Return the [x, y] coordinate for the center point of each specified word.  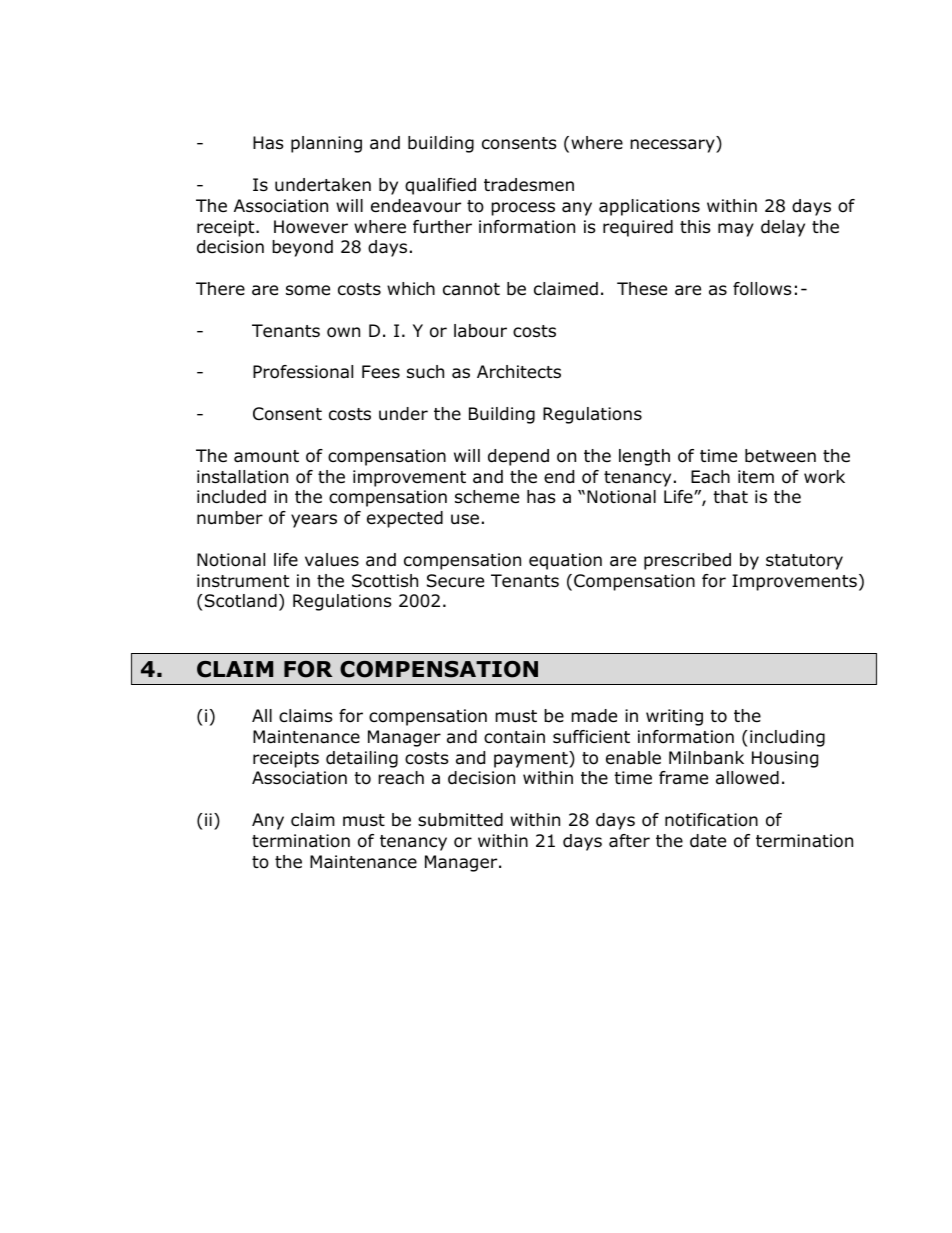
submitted [460, 820]
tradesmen [529, 185]
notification [711, 820]
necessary [673, 146]
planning [326, 144]
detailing [362, 759]
